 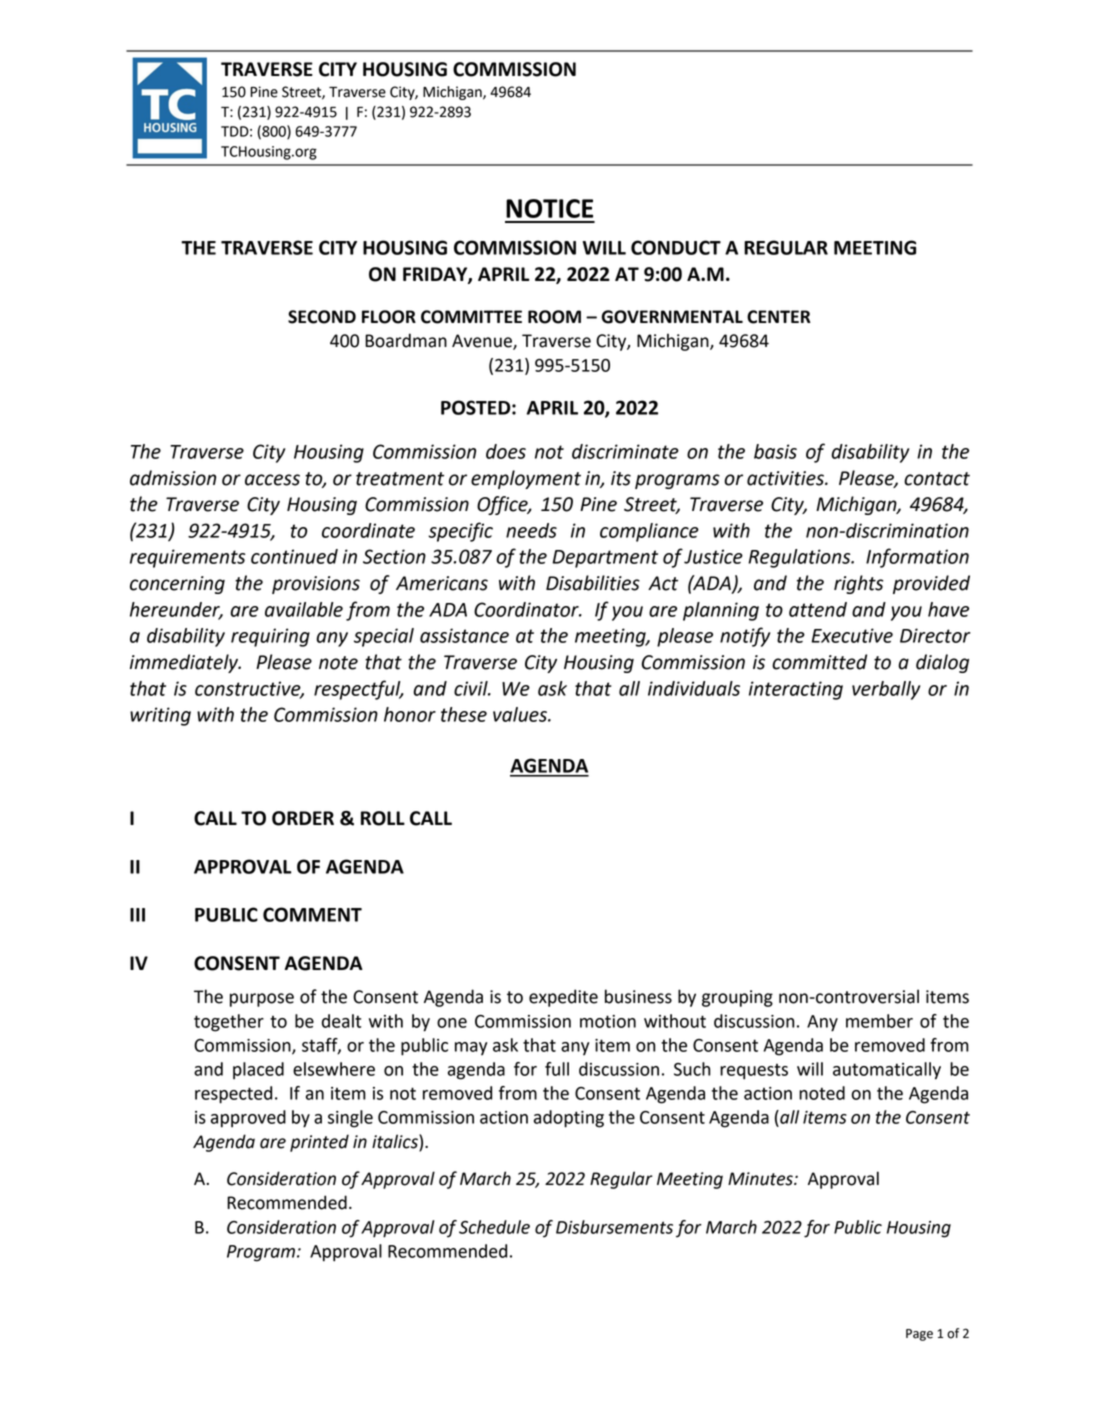 What do you see at coordinates (886, 690) in the image?
I see `verbally` at bounding box center [886, 690].
